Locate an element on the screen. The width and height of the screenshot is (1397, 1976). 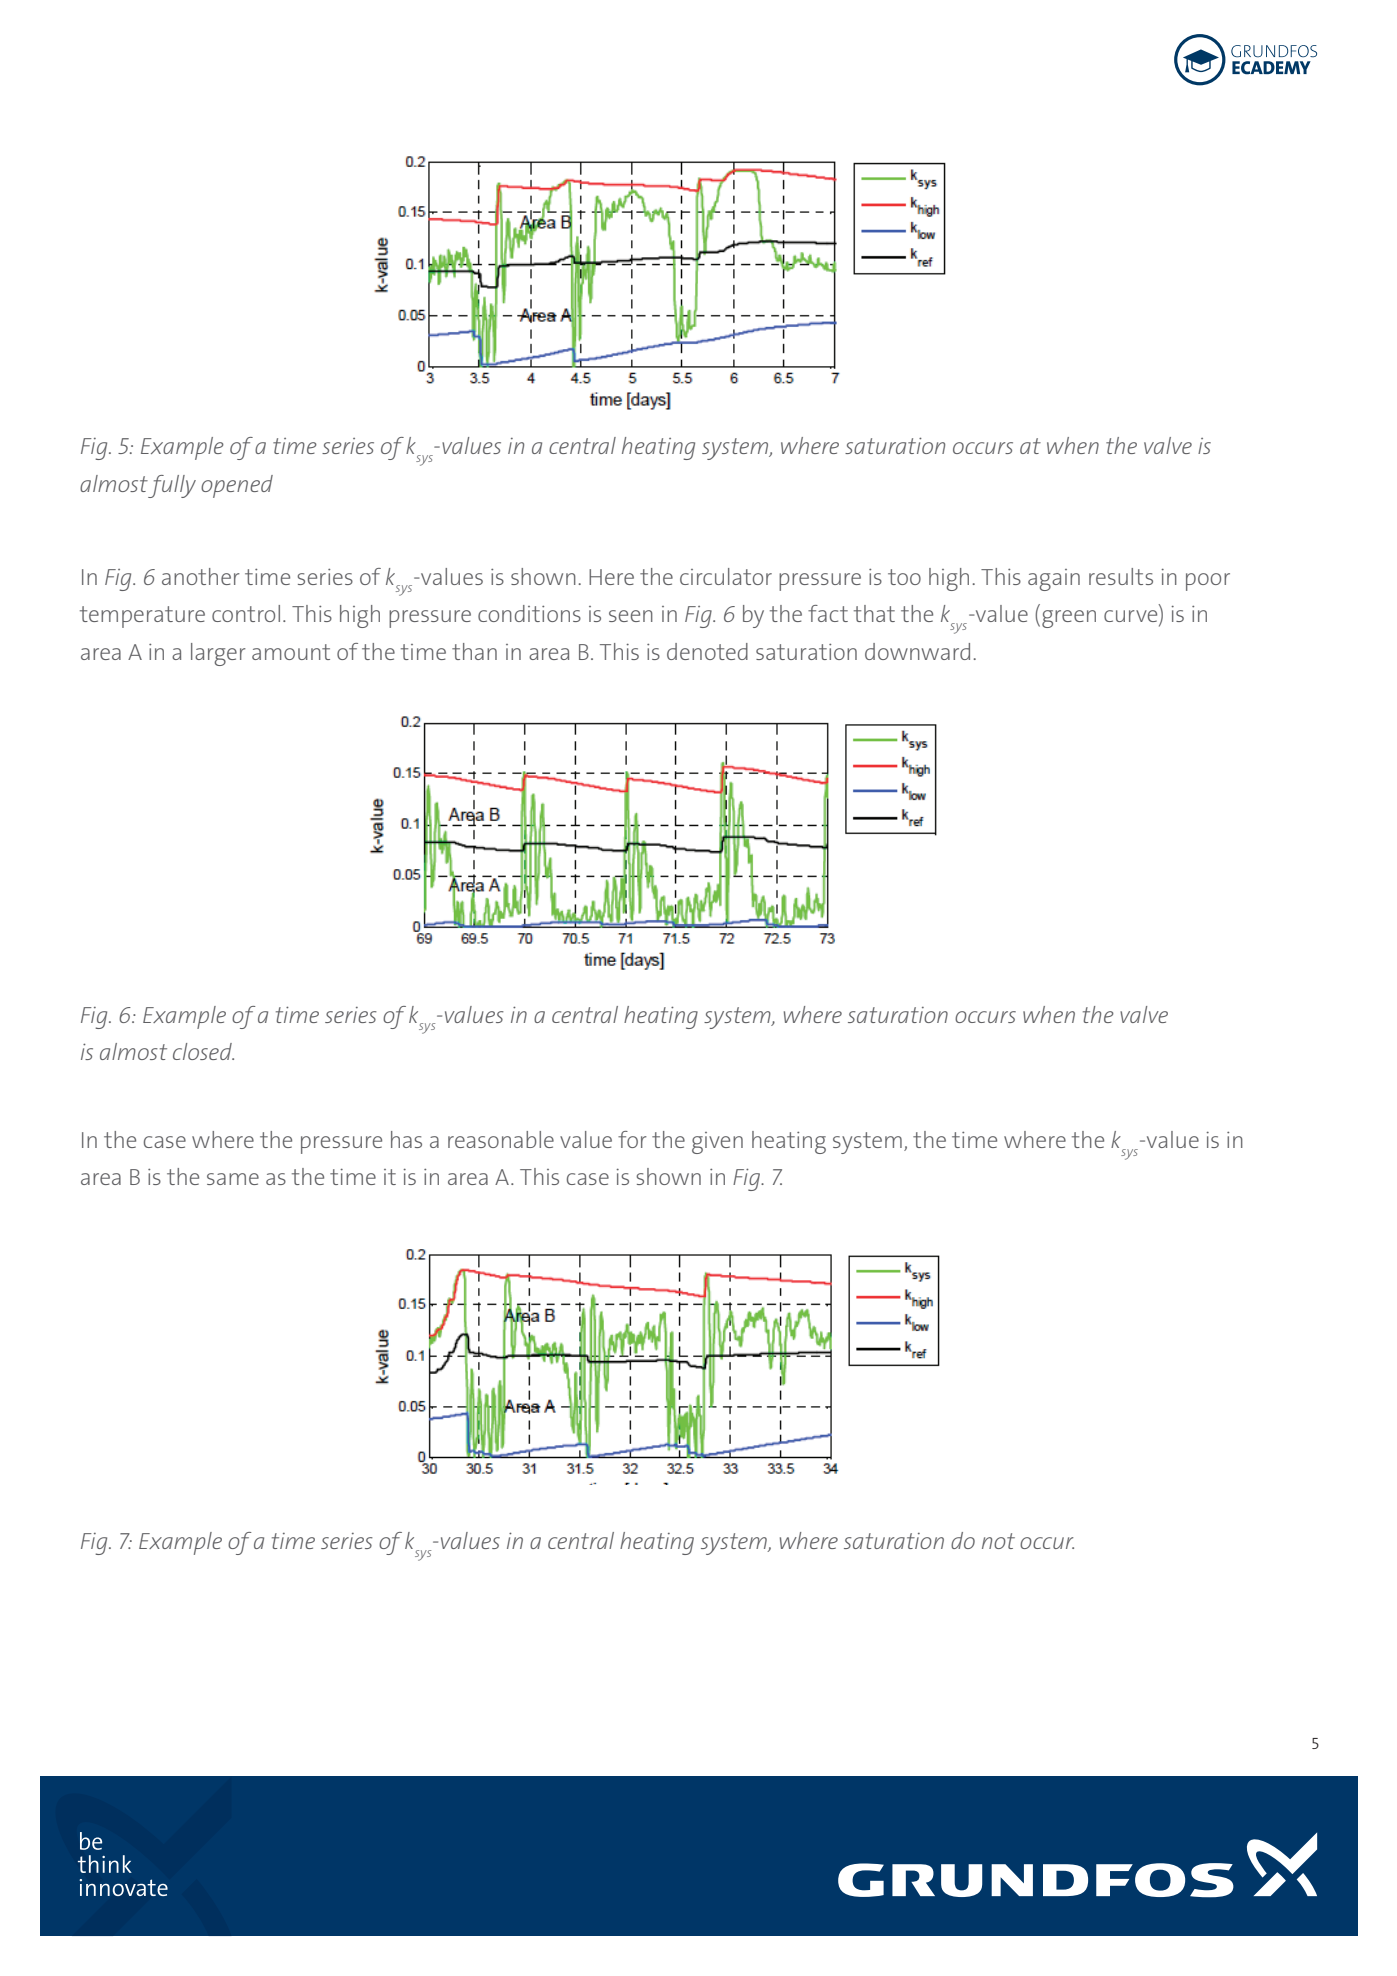
closed is located at coordinates (203, 1051).
